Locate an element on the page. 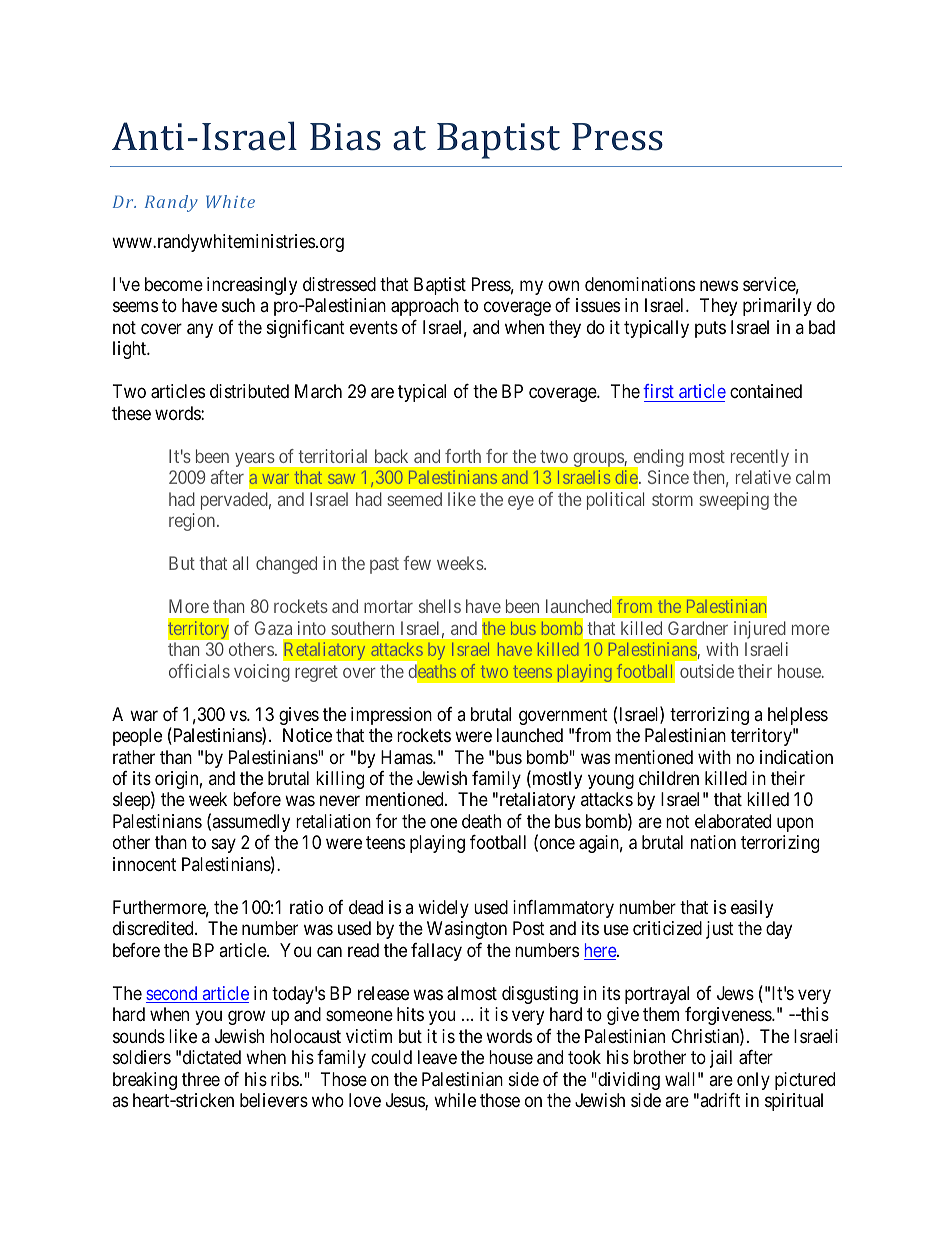 This document has width=952, height=1233. helpless is located at coordinates (798, 716).
